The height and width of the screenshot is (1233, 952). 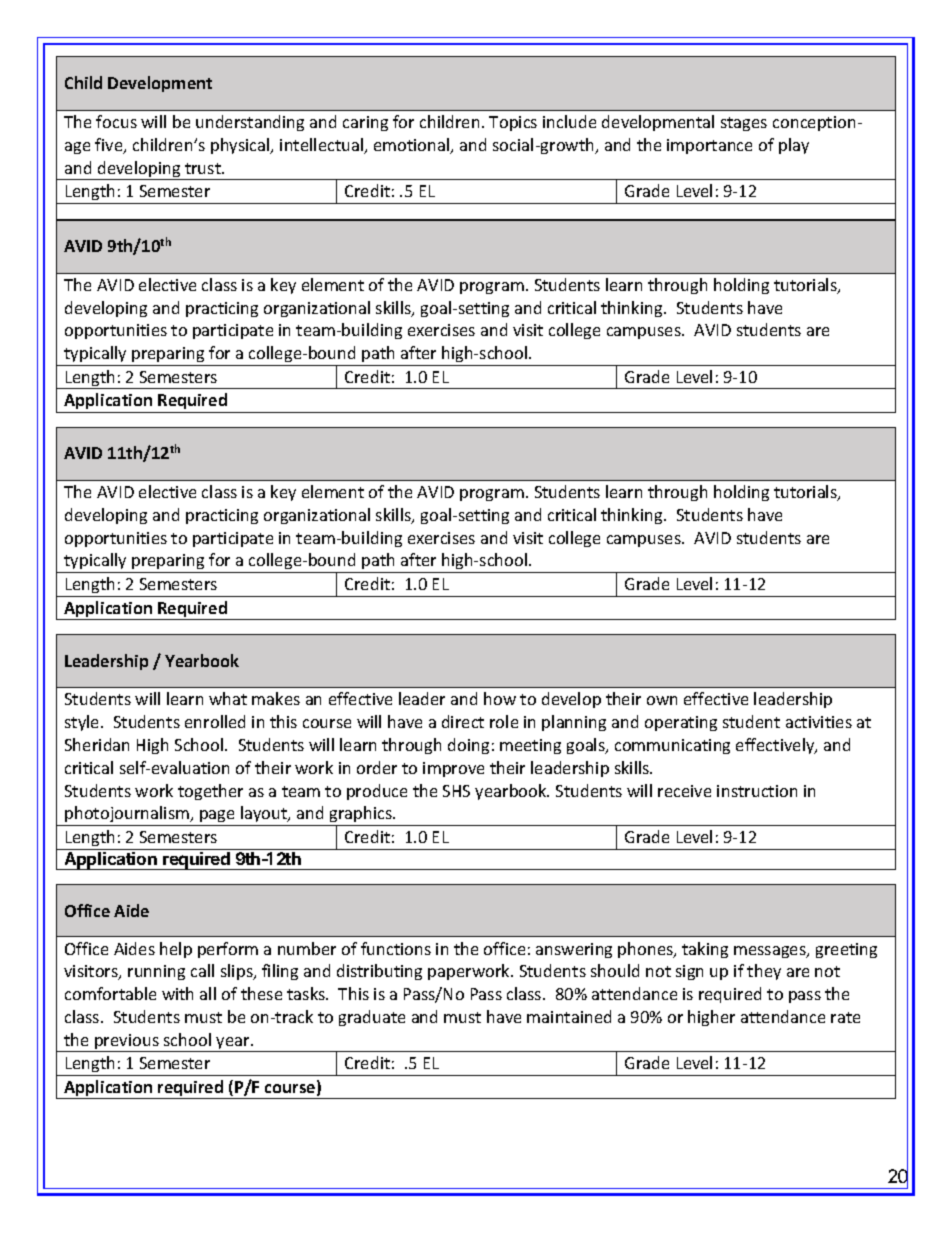 What do you see at coordinates (177, 993) in the screenshot?
I see `with` at bounding box center [177, 993].
